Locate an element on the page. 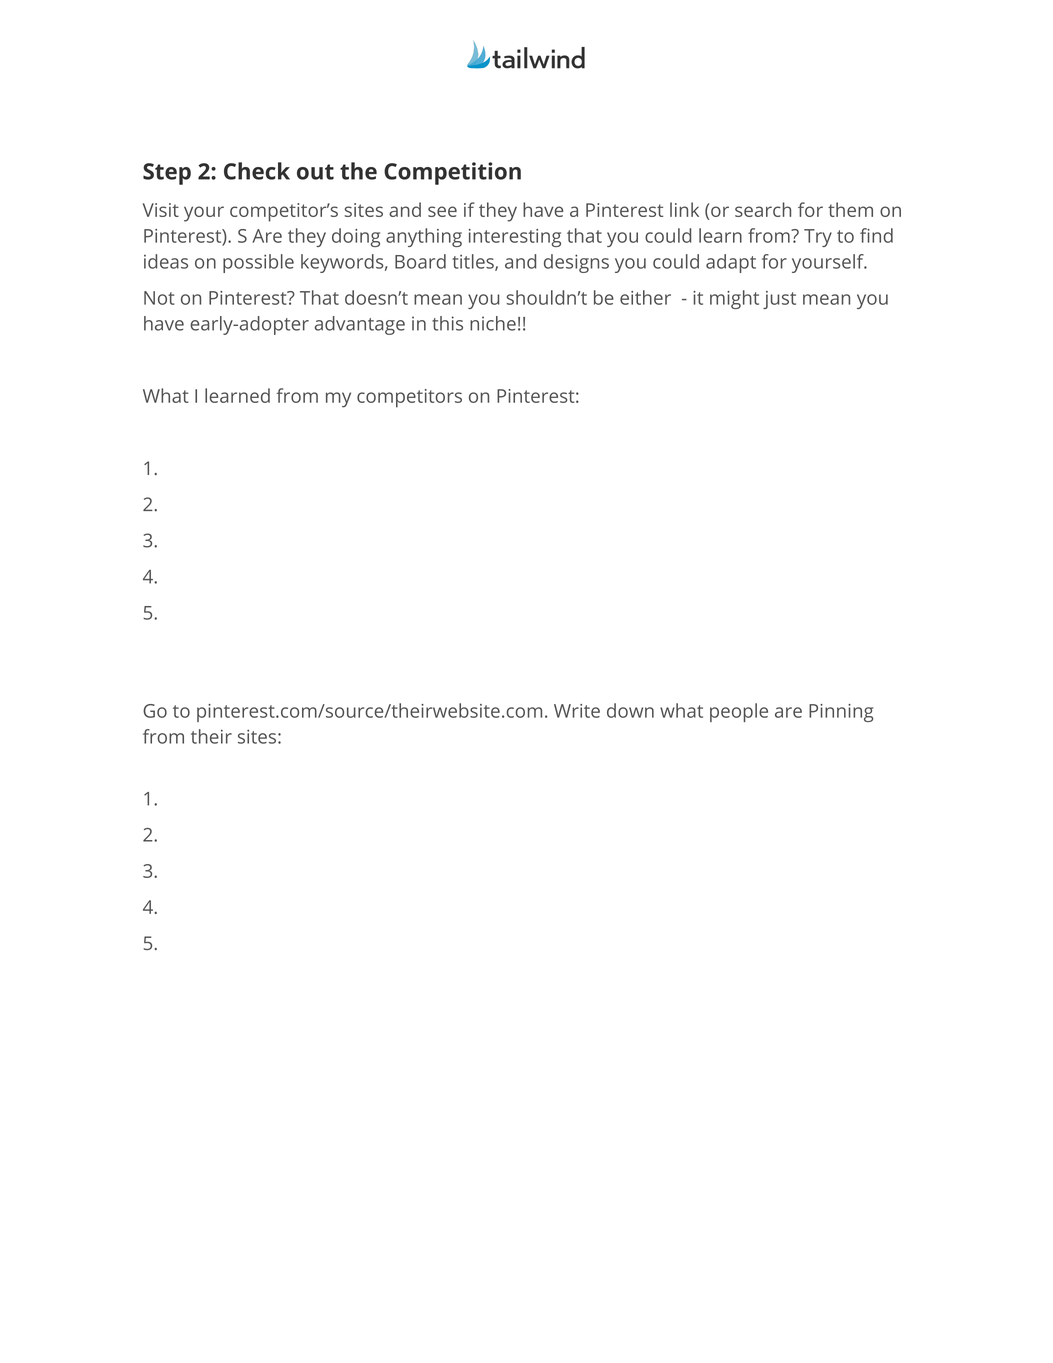  down is located at coordinates (630, 710).
